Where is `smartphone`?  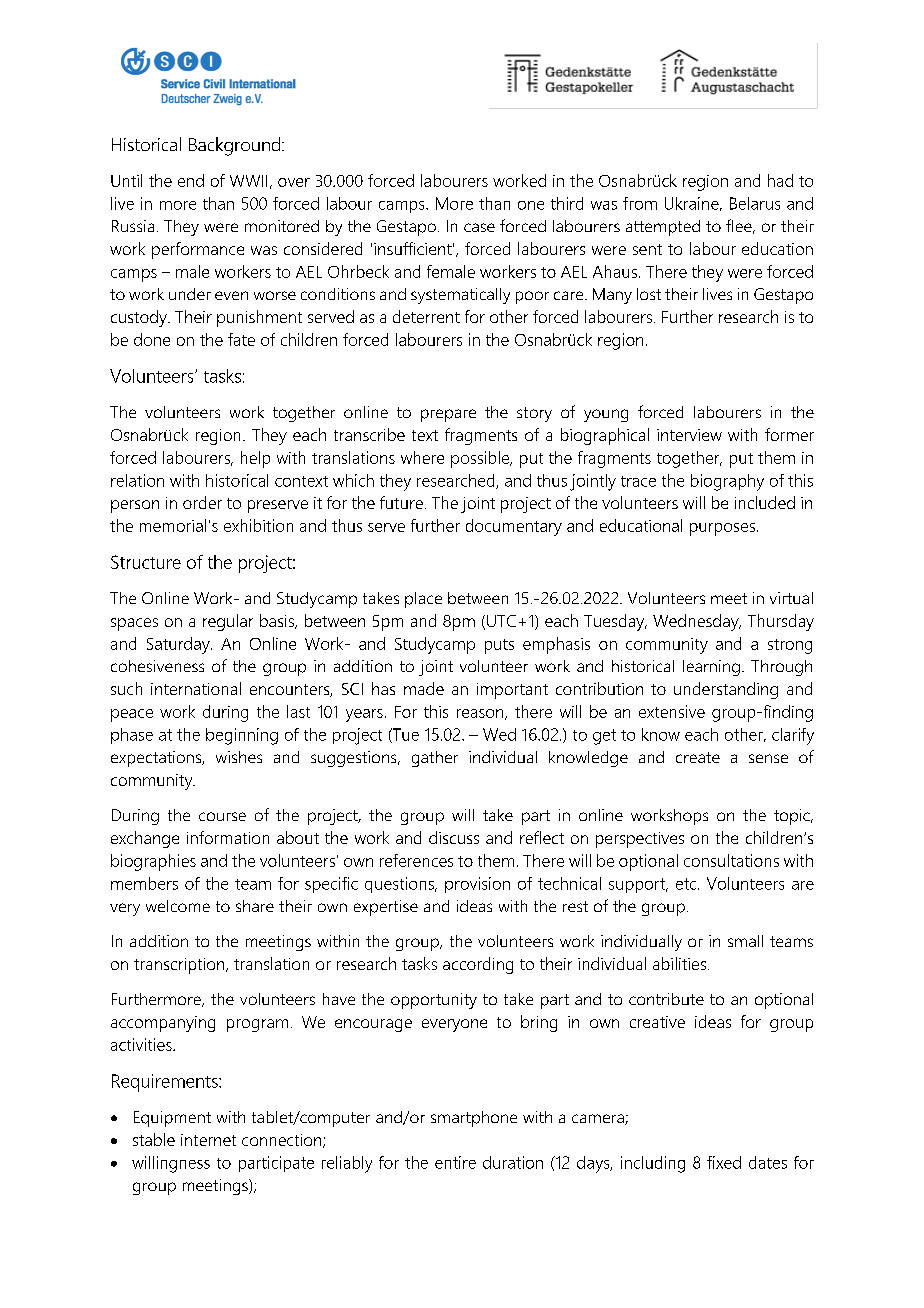 smartphone is located at coordinates (474, 1119).
